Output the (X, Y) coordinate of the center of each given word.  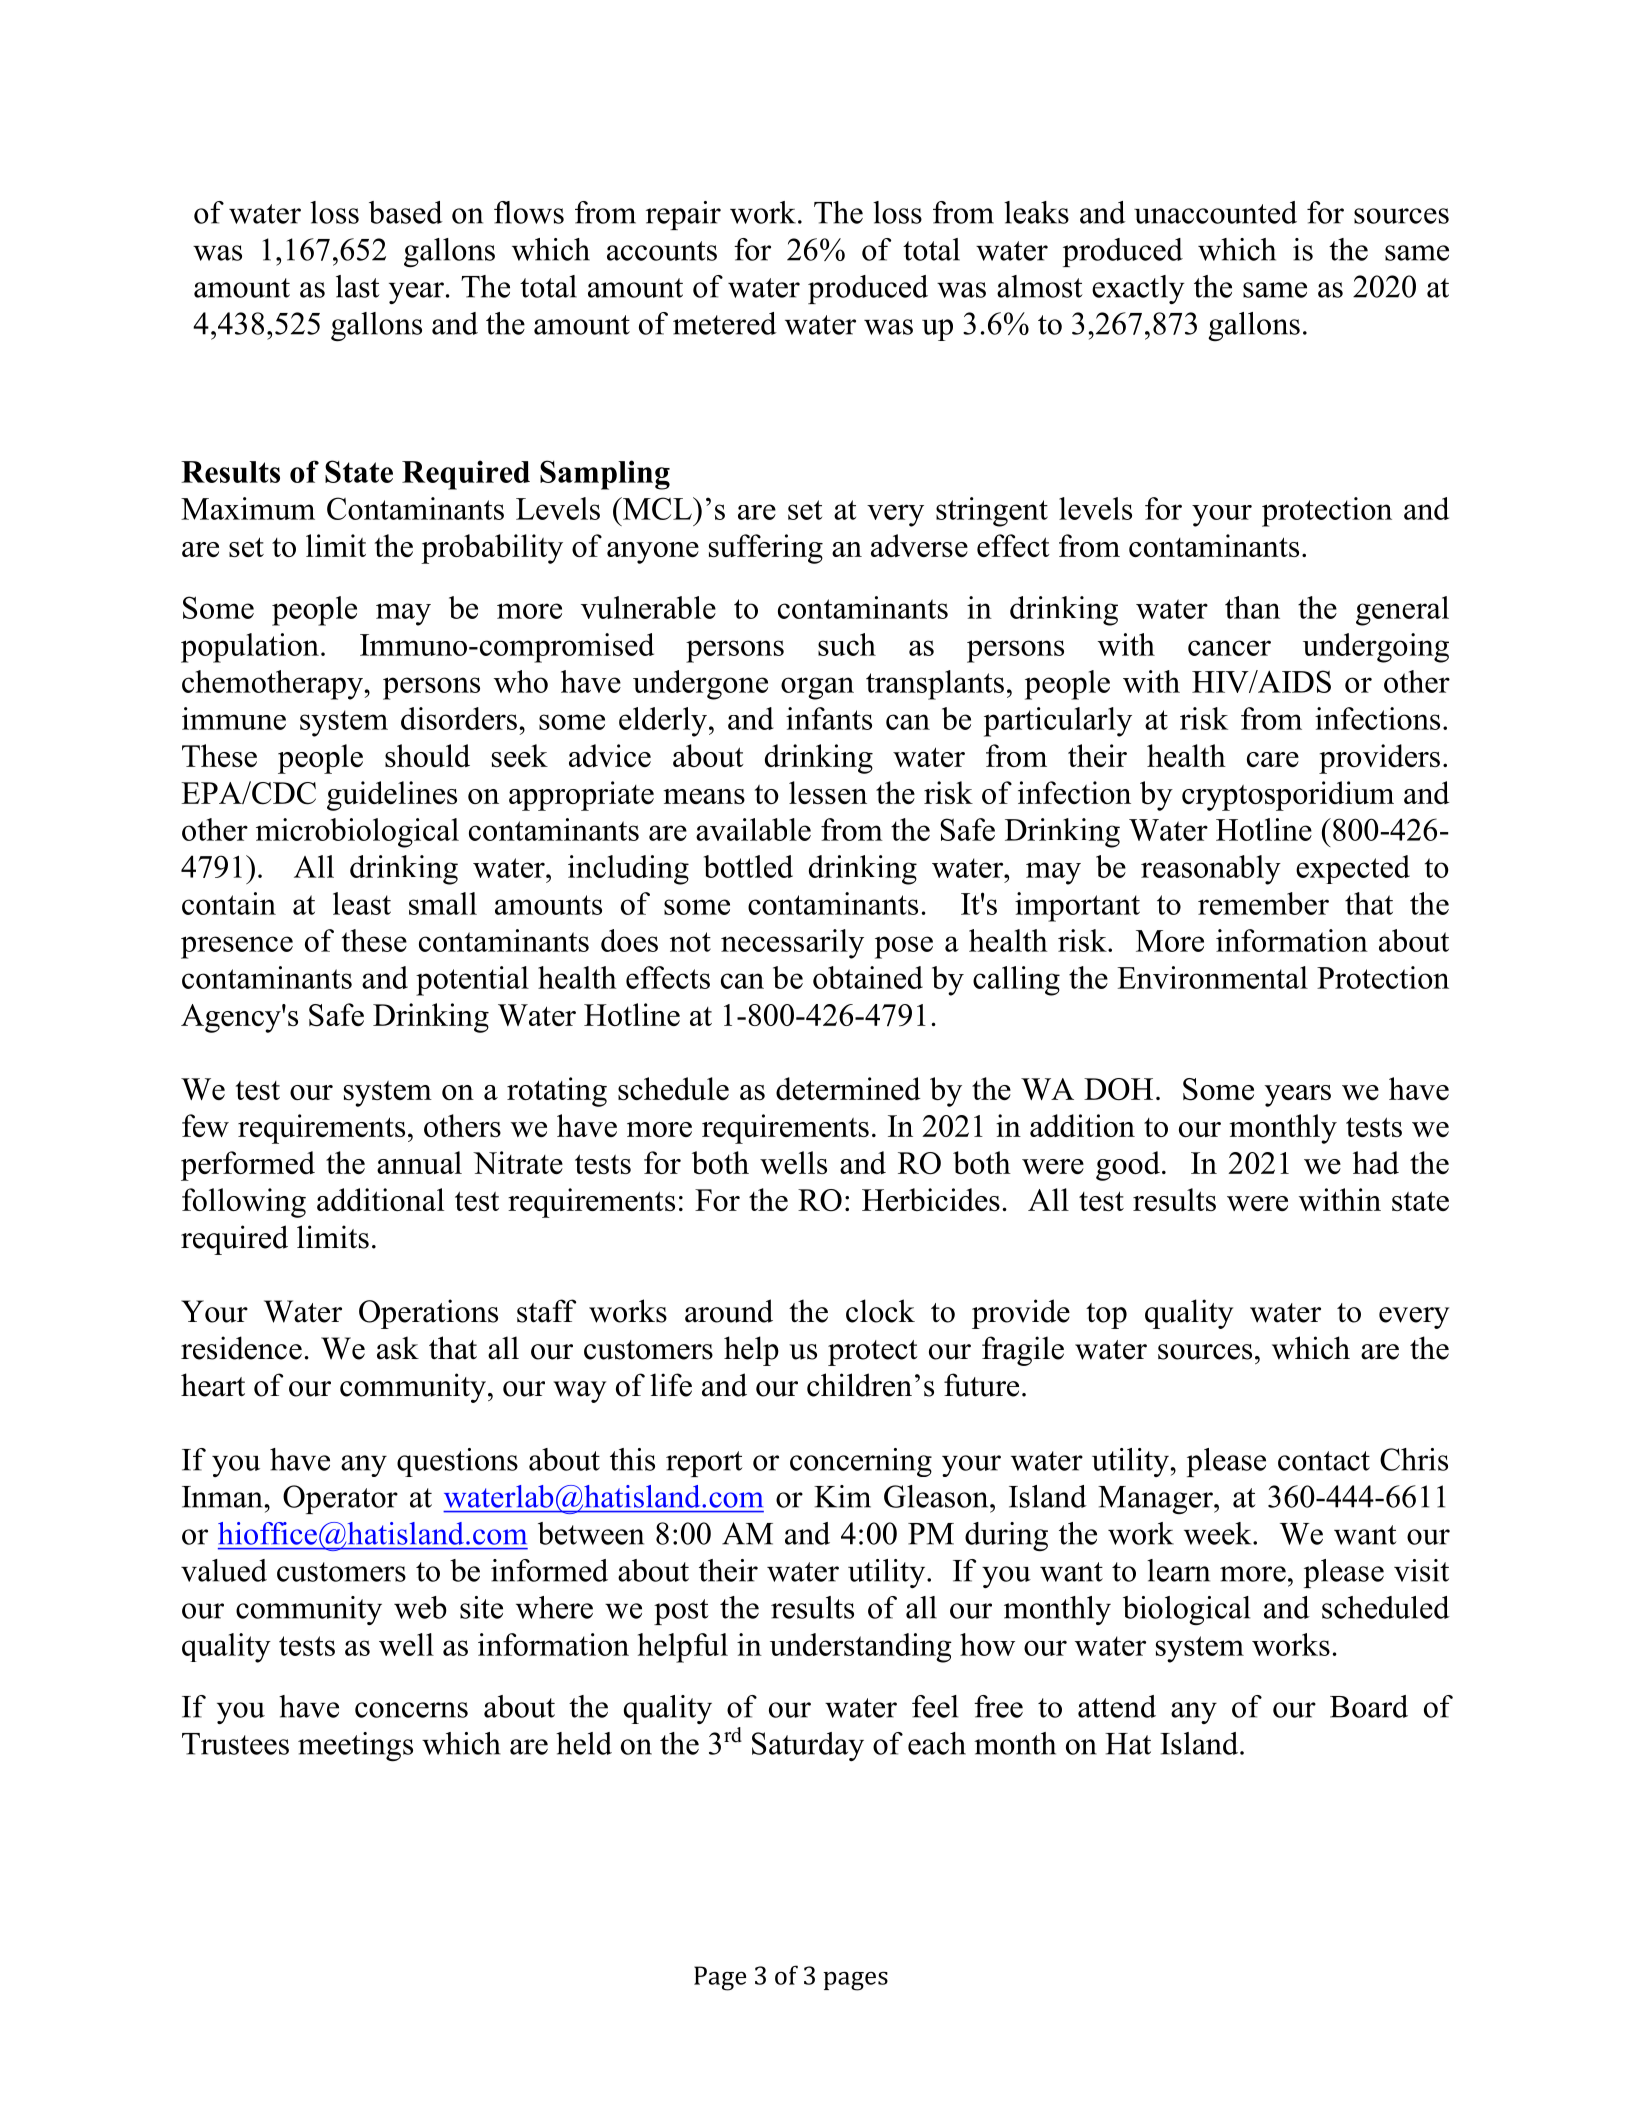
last (358, 286)
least (362, 903)
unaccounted (1215, 212)
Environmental (1212, 977)
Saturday (808, 1746)
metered (725, 323)
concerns (411, 1710)
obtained (868, 977)
